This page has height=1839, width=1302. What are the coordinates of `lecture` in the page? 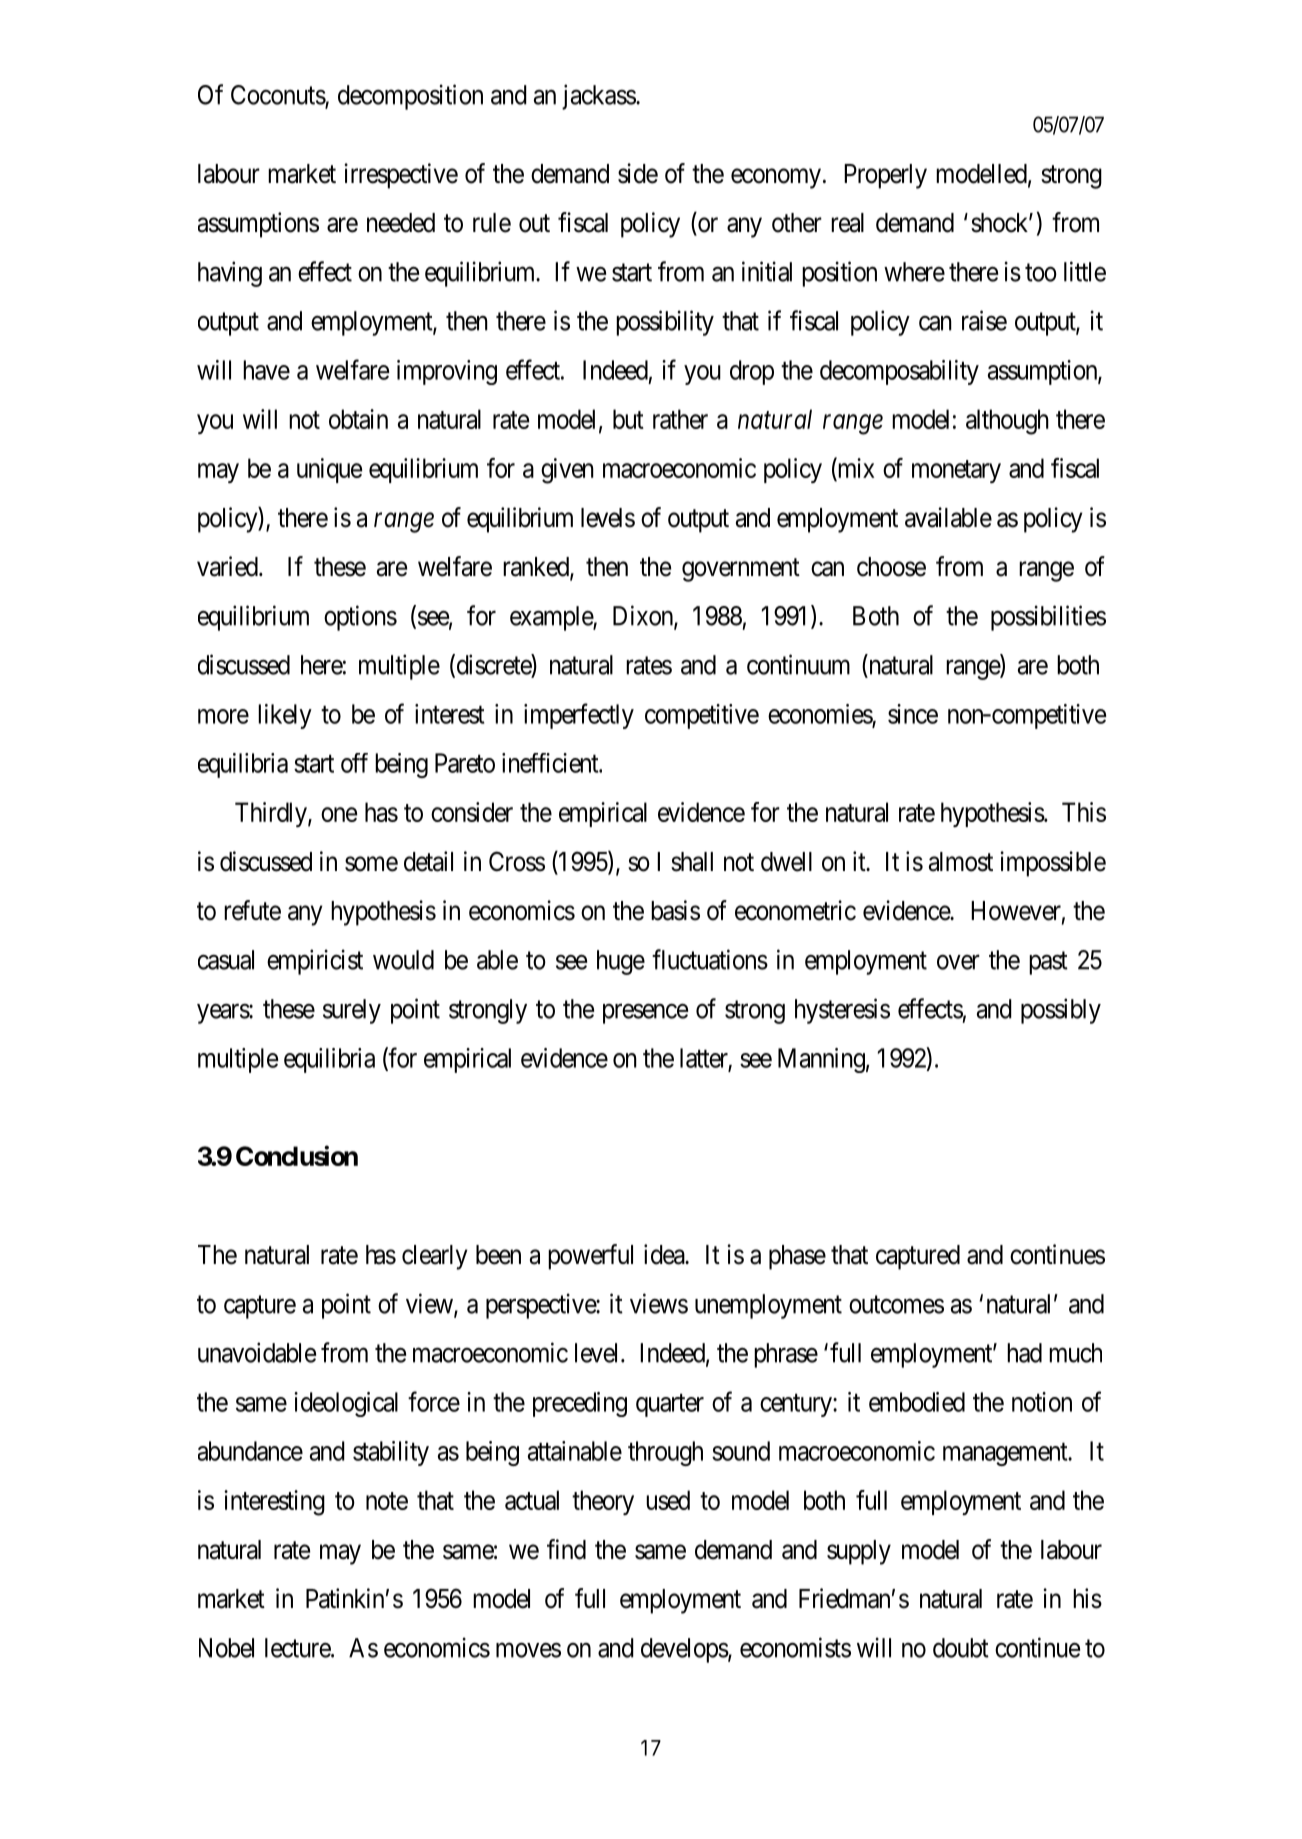 It's located at (298, 1648).
